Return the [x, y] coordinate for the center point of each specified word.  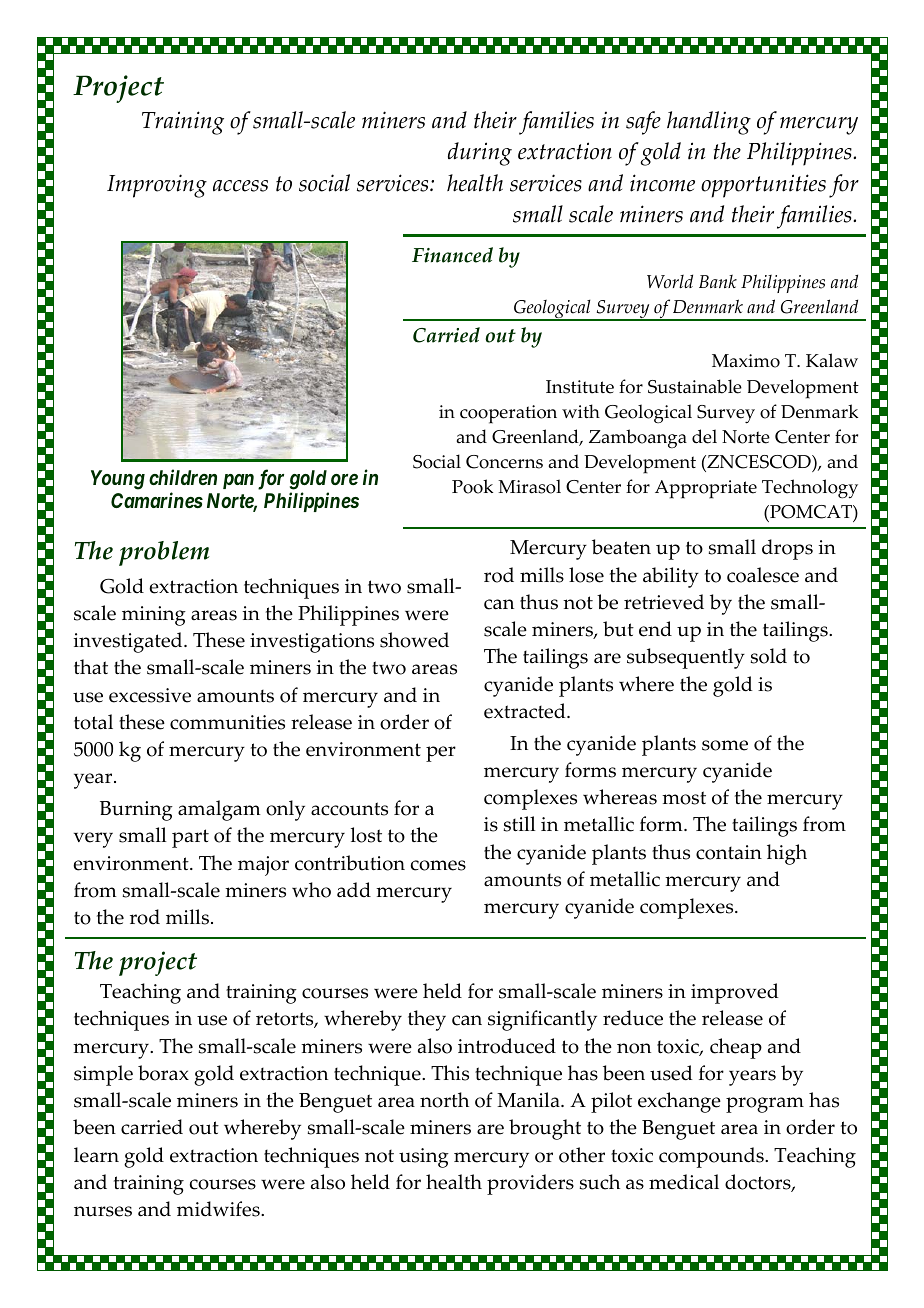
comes [438, 865]
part [190, 838]
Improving [157, 186]
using [424, 1158]
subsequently [686, 658]
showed [414, 640]
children [183, 477]
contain [729, 852]
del [704, 436]
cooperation [508, 414]
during [480, 154]
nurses [103, 1211]
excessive [150, 695]
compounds [712, 1157]
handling [709, 123]
